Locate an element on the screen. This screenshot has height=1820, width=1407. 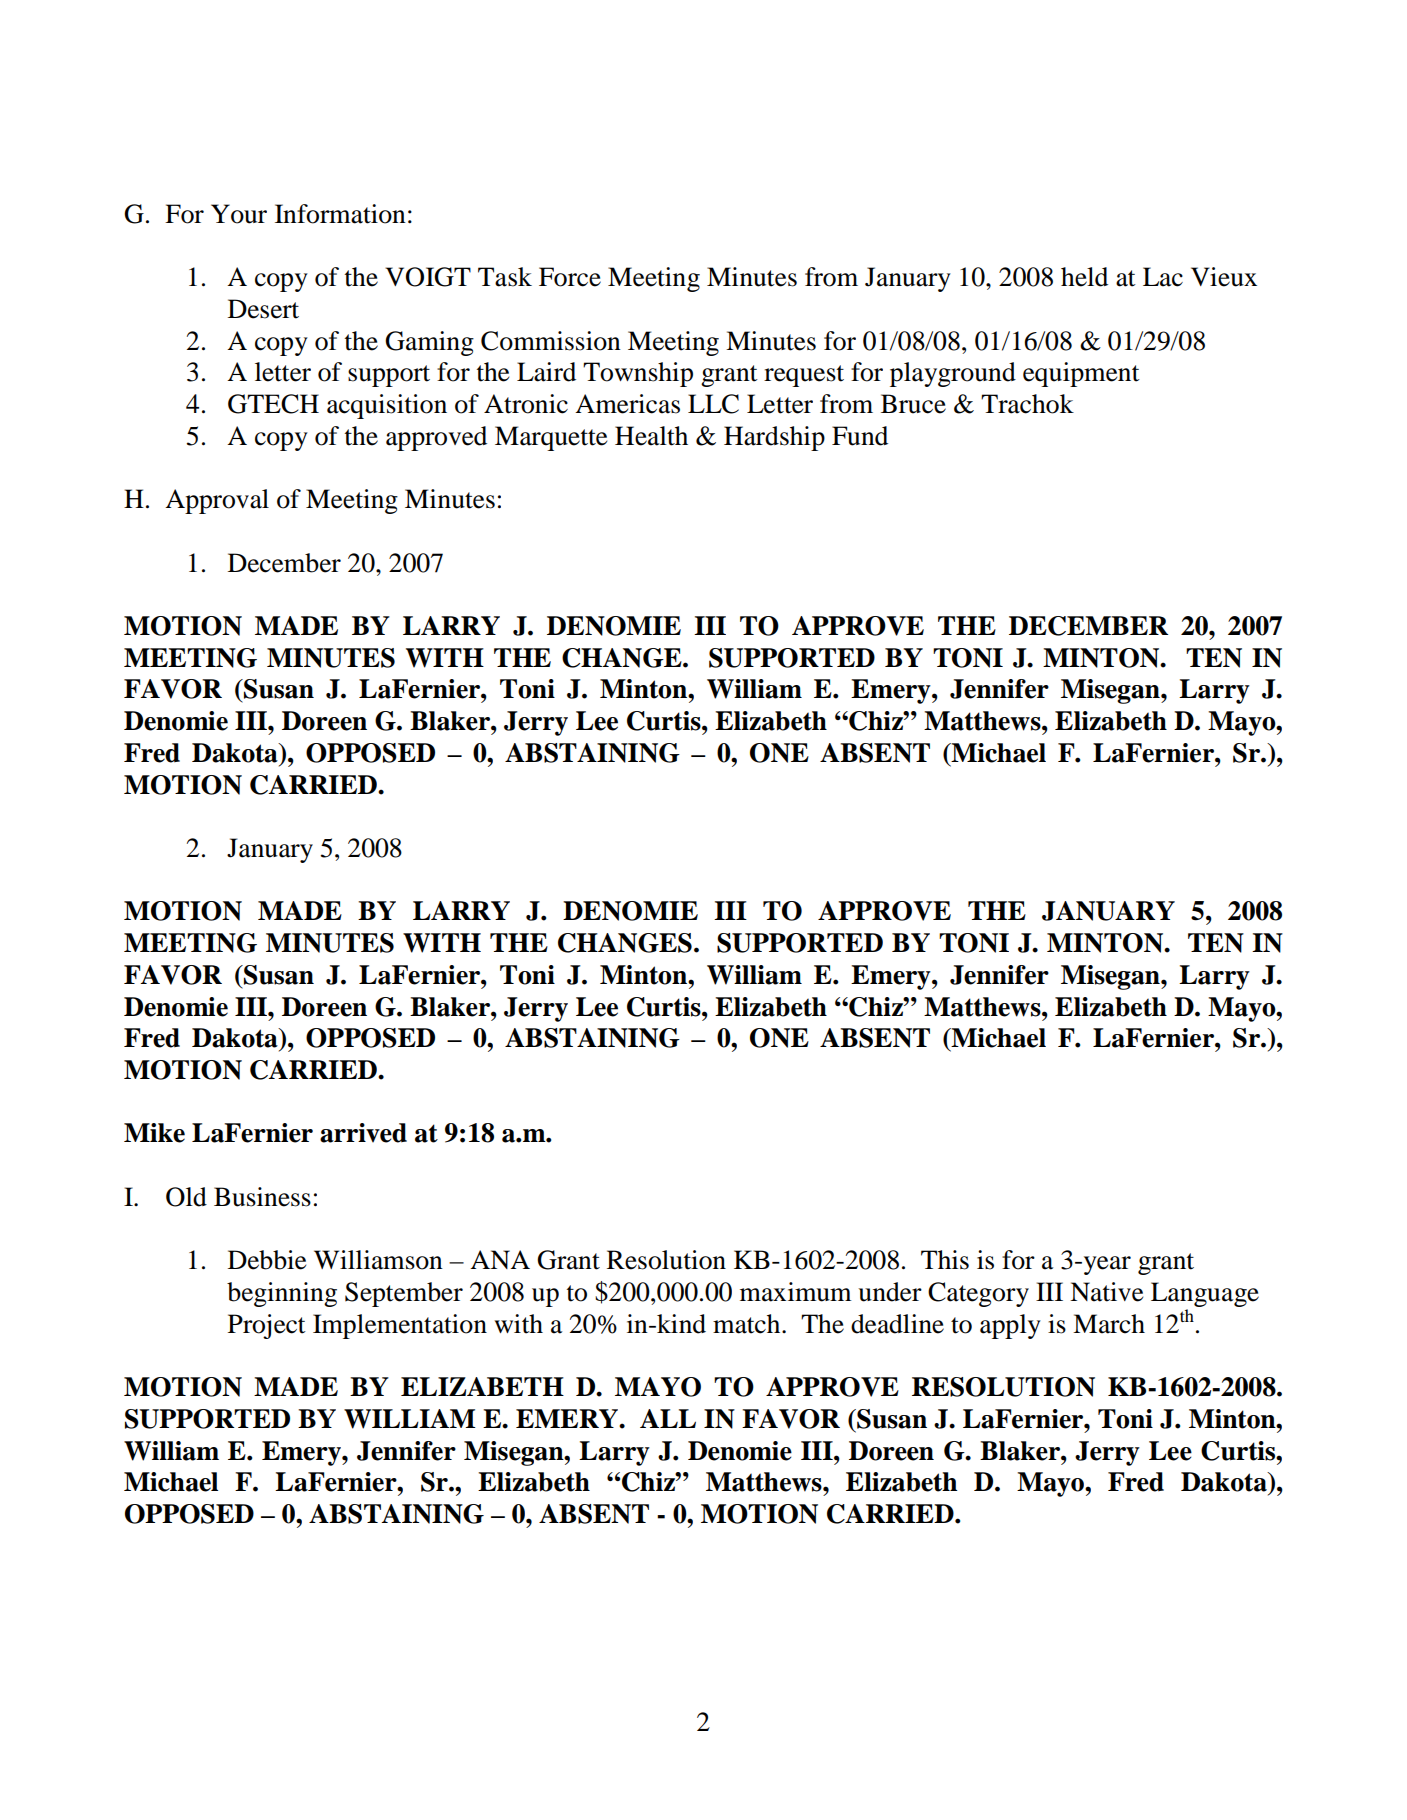
maximum is located at coordinates (795, 1292).
